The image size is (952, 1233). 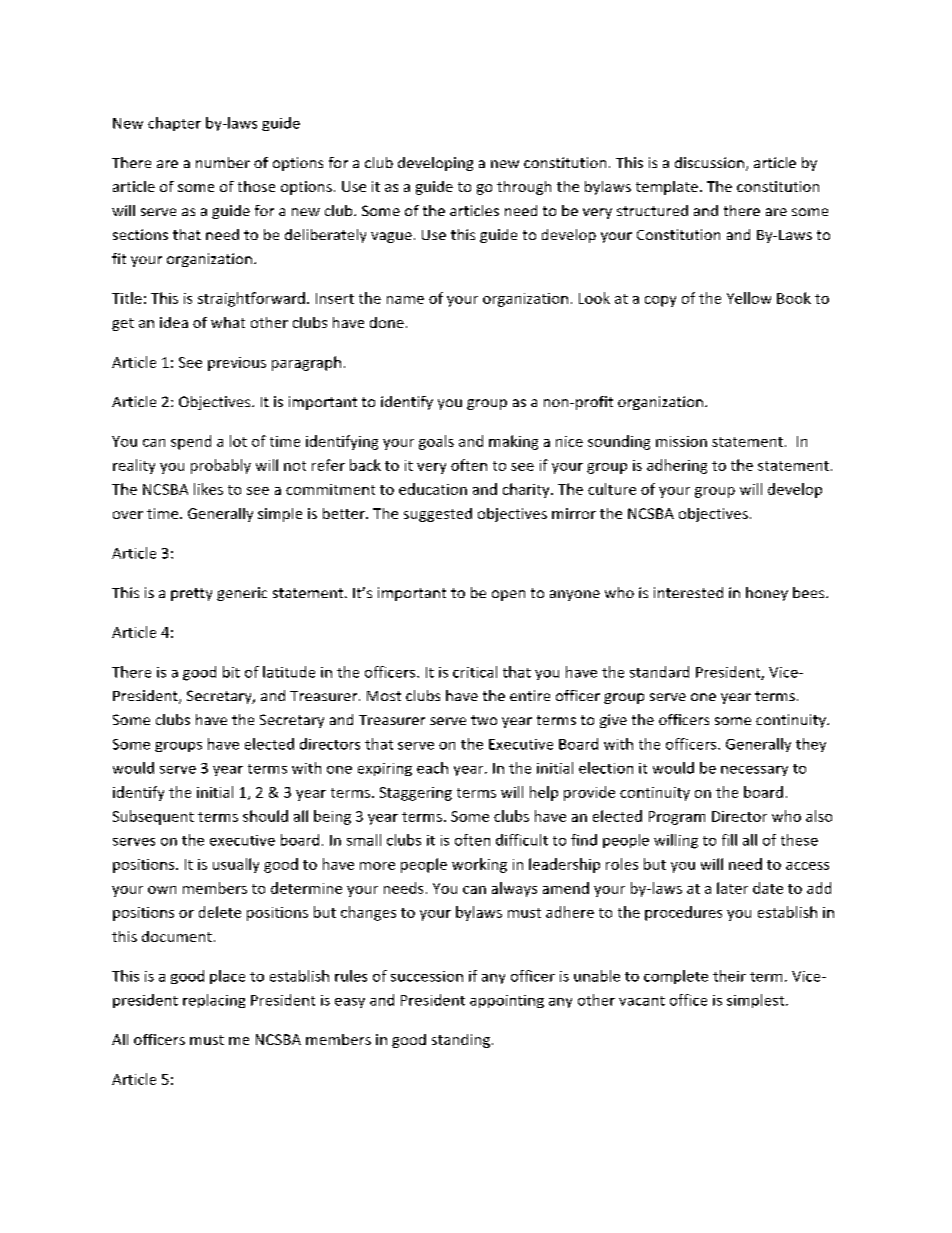 What do you see at coordinates (507, 1001) in the screenshot?
I see `appointing` at bounding box center [507, 1001].
